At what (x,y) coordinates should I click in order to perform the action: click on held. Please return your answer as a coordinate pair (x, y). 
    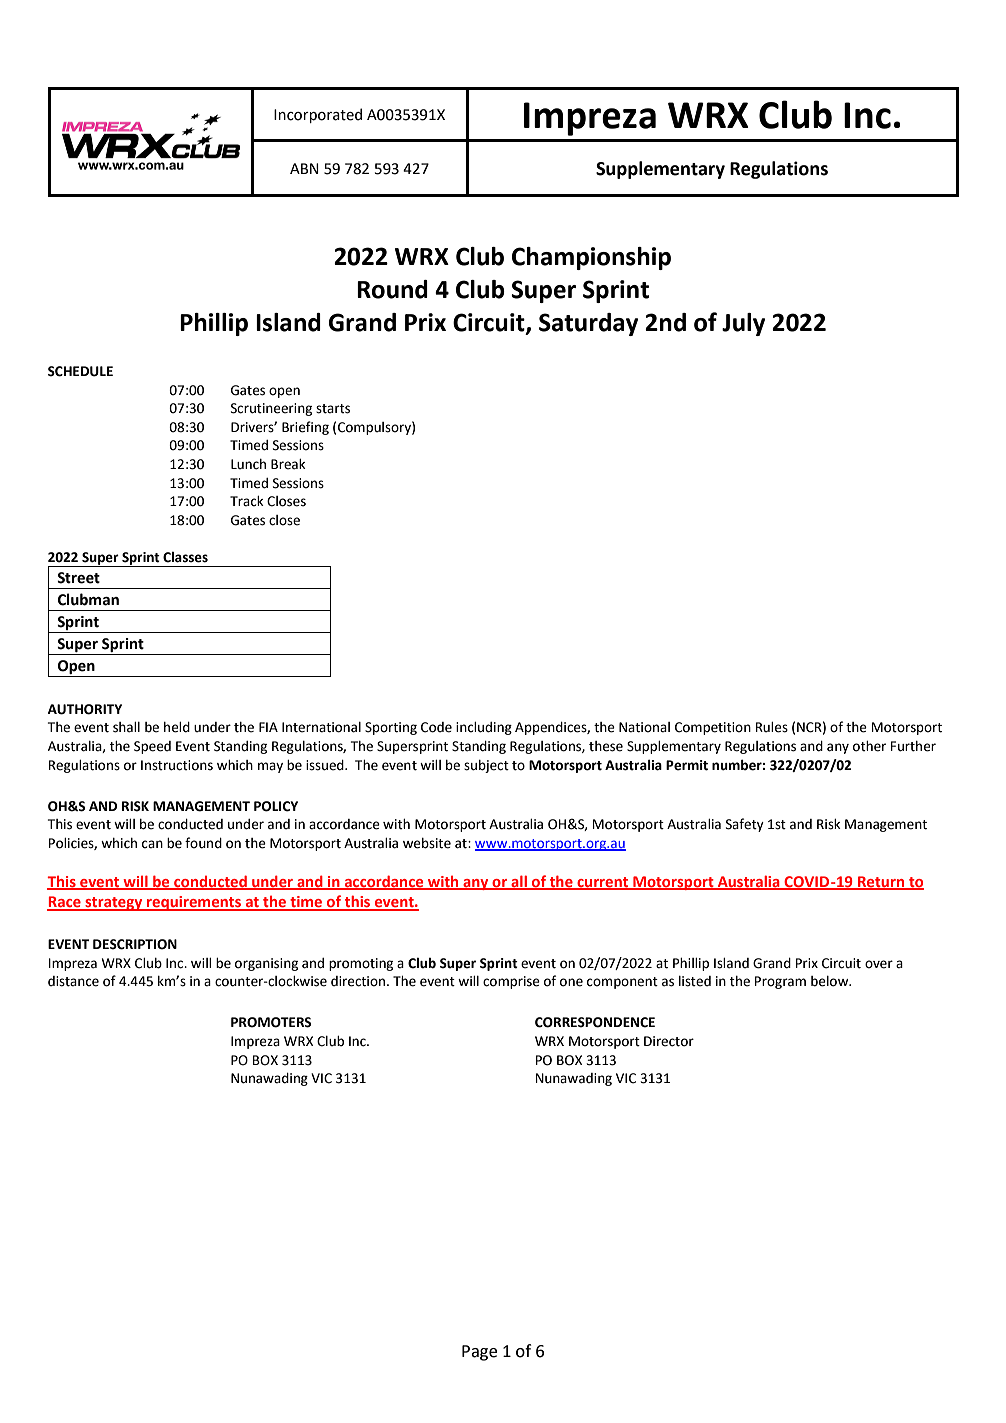
    Looking at the image, I should click on (177, 727).
